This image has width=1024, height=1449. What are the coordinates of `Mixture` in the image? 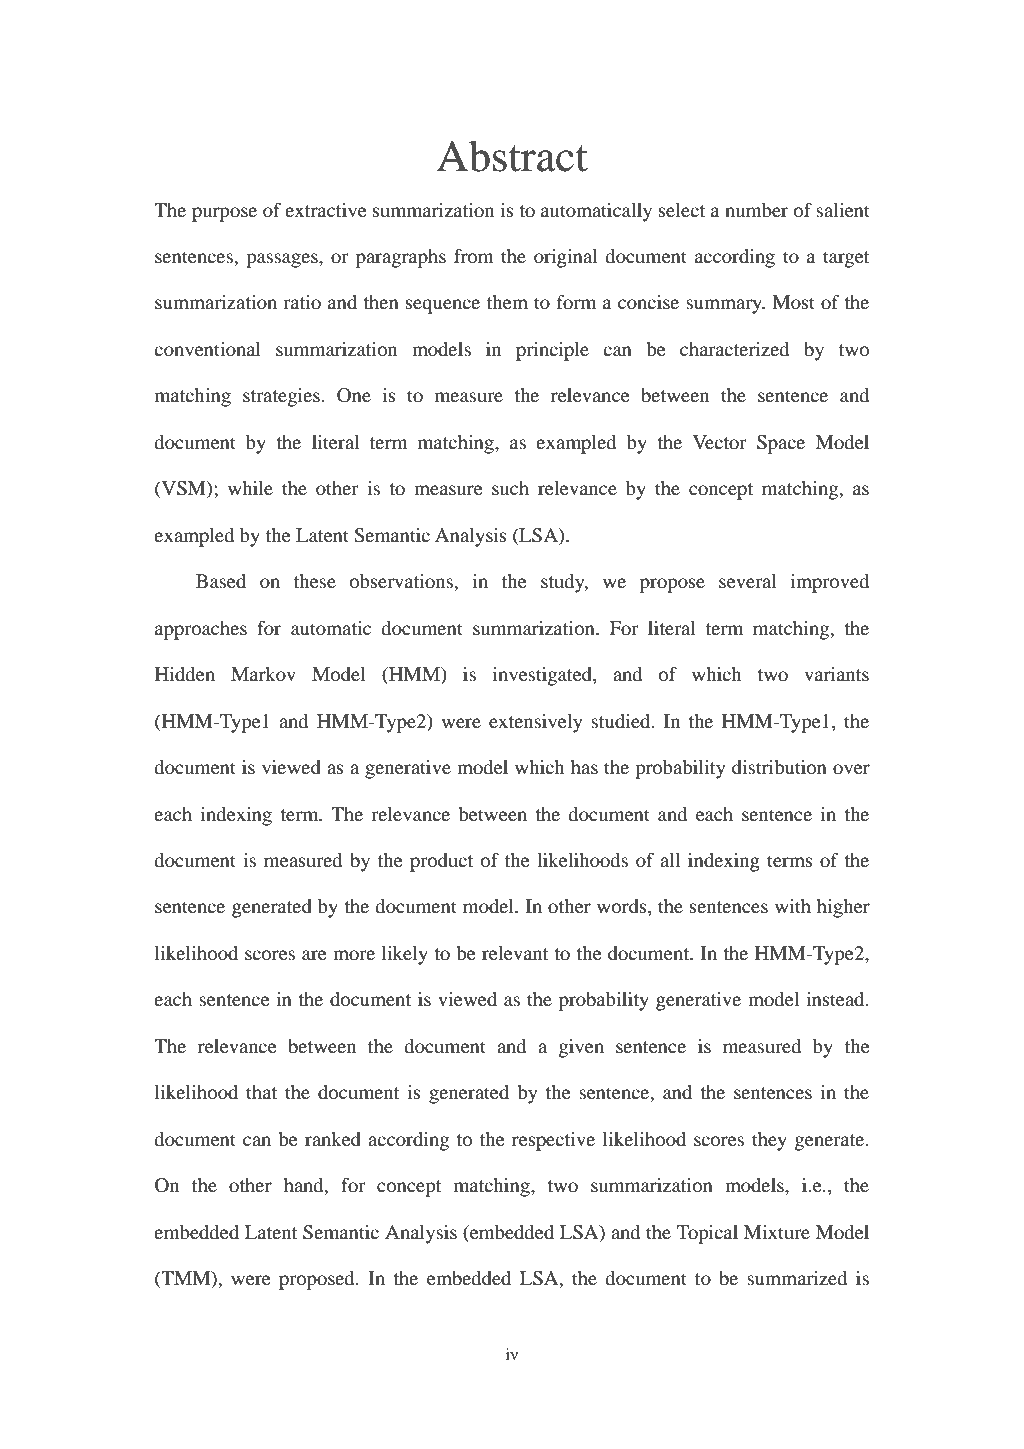 It's located at (777, 1232).
